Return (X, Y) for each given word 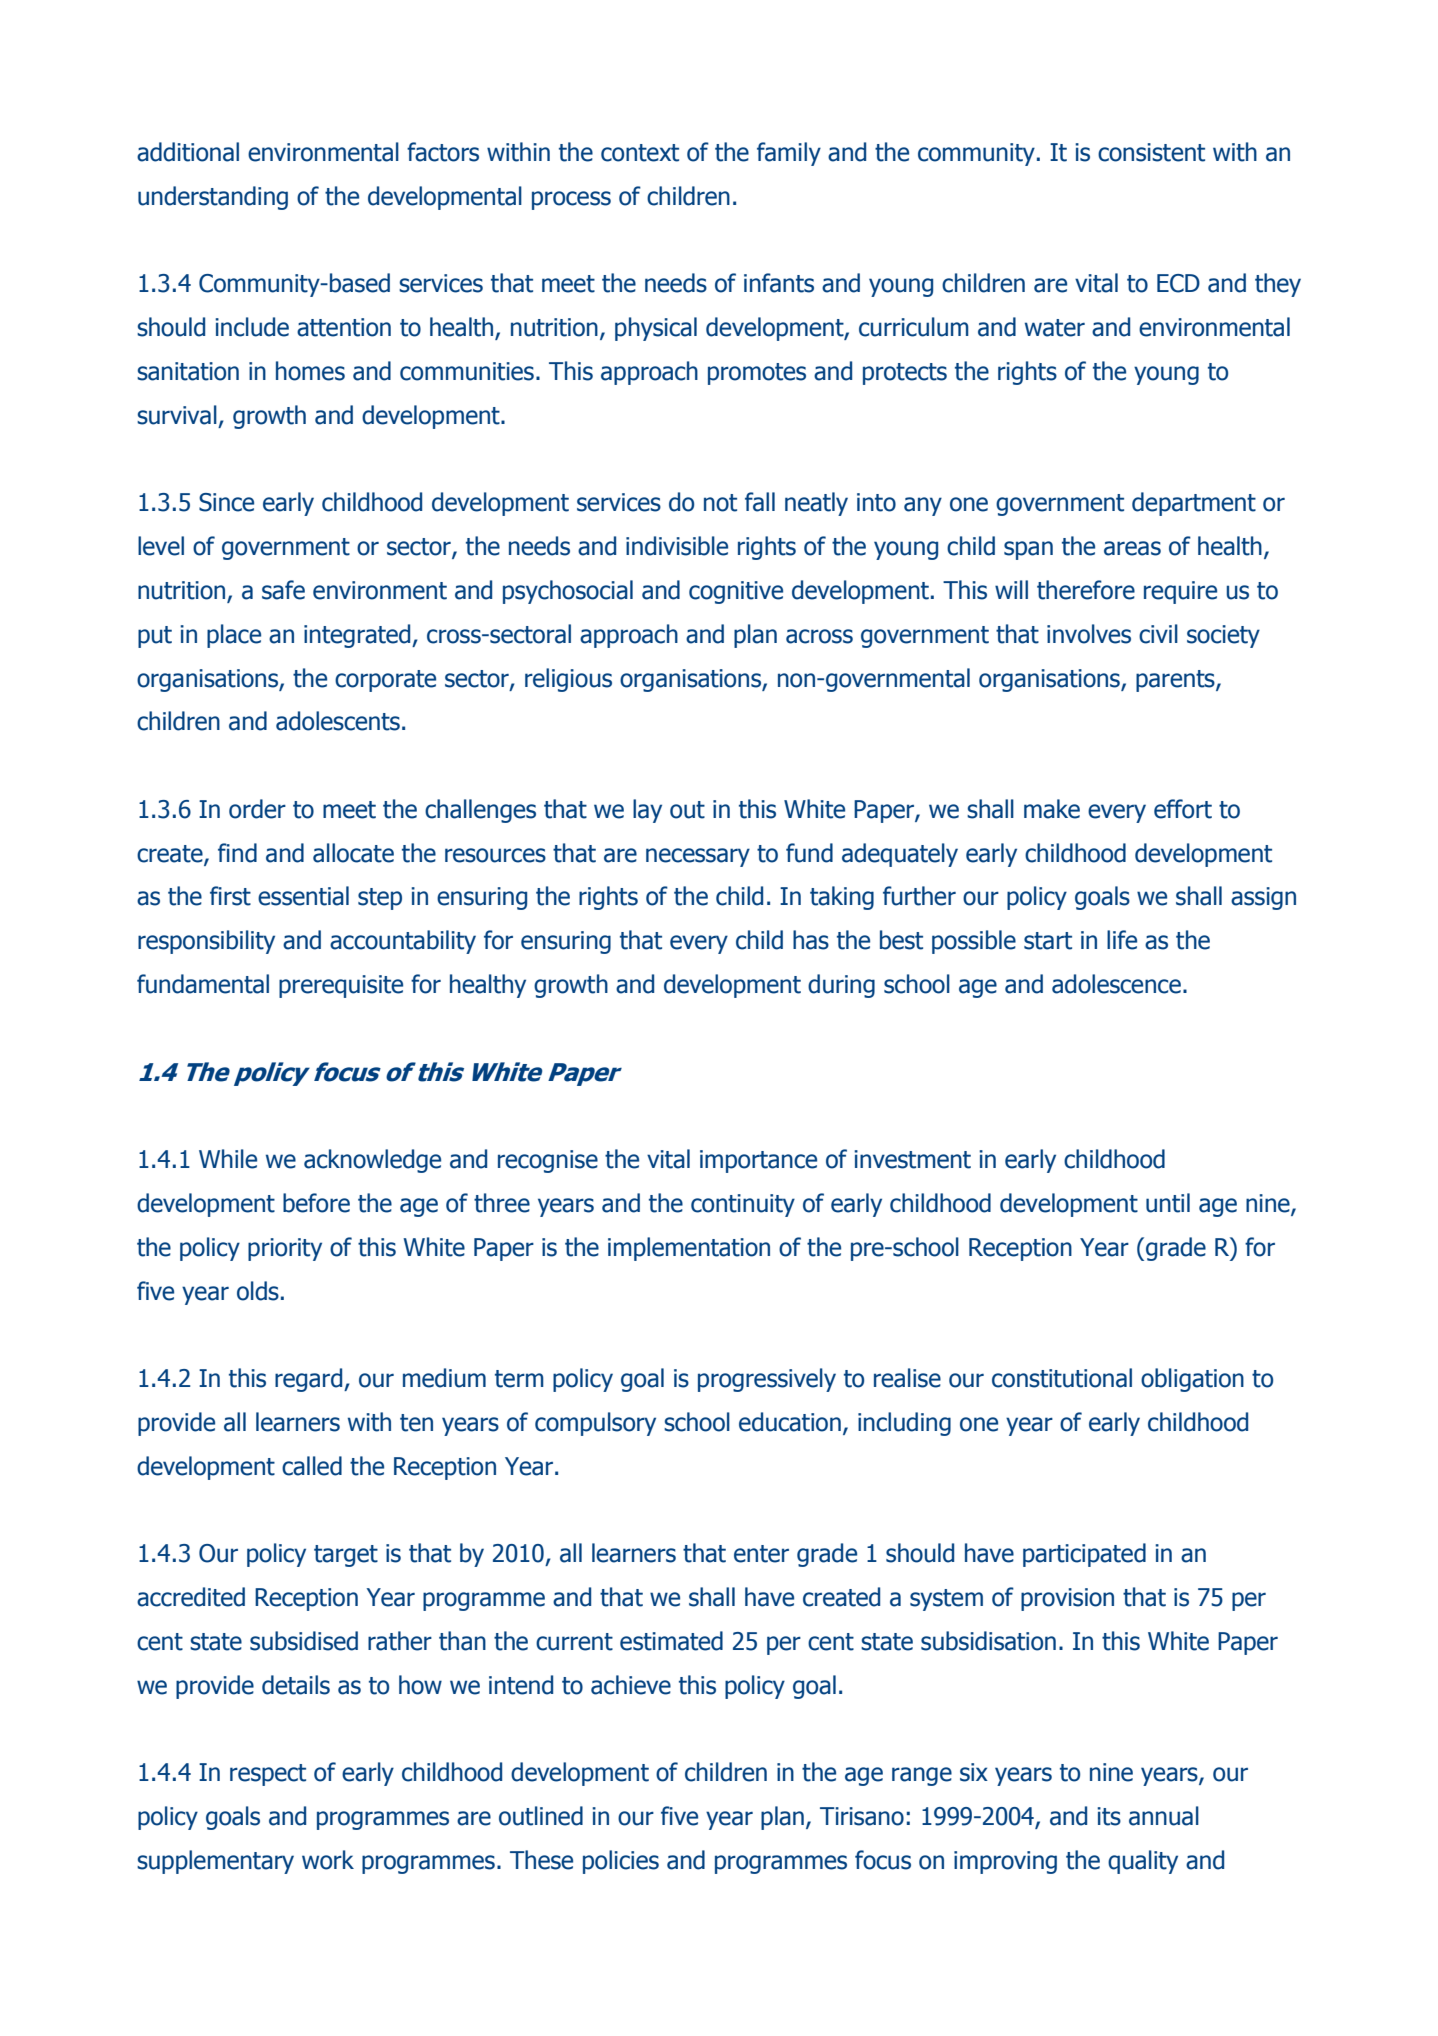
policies (621, 1862)
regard (310, 1380)
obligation (1192, 1380)
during (841, 986)
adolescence (1116, 984)
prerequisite (341, 986)
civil (1158, 634)
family (789, 154)
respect (268, 1775)
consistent (1151, 152)
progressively (767, 1380)
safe (283, 590)
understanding (213, 198)
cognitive (736, 592)
